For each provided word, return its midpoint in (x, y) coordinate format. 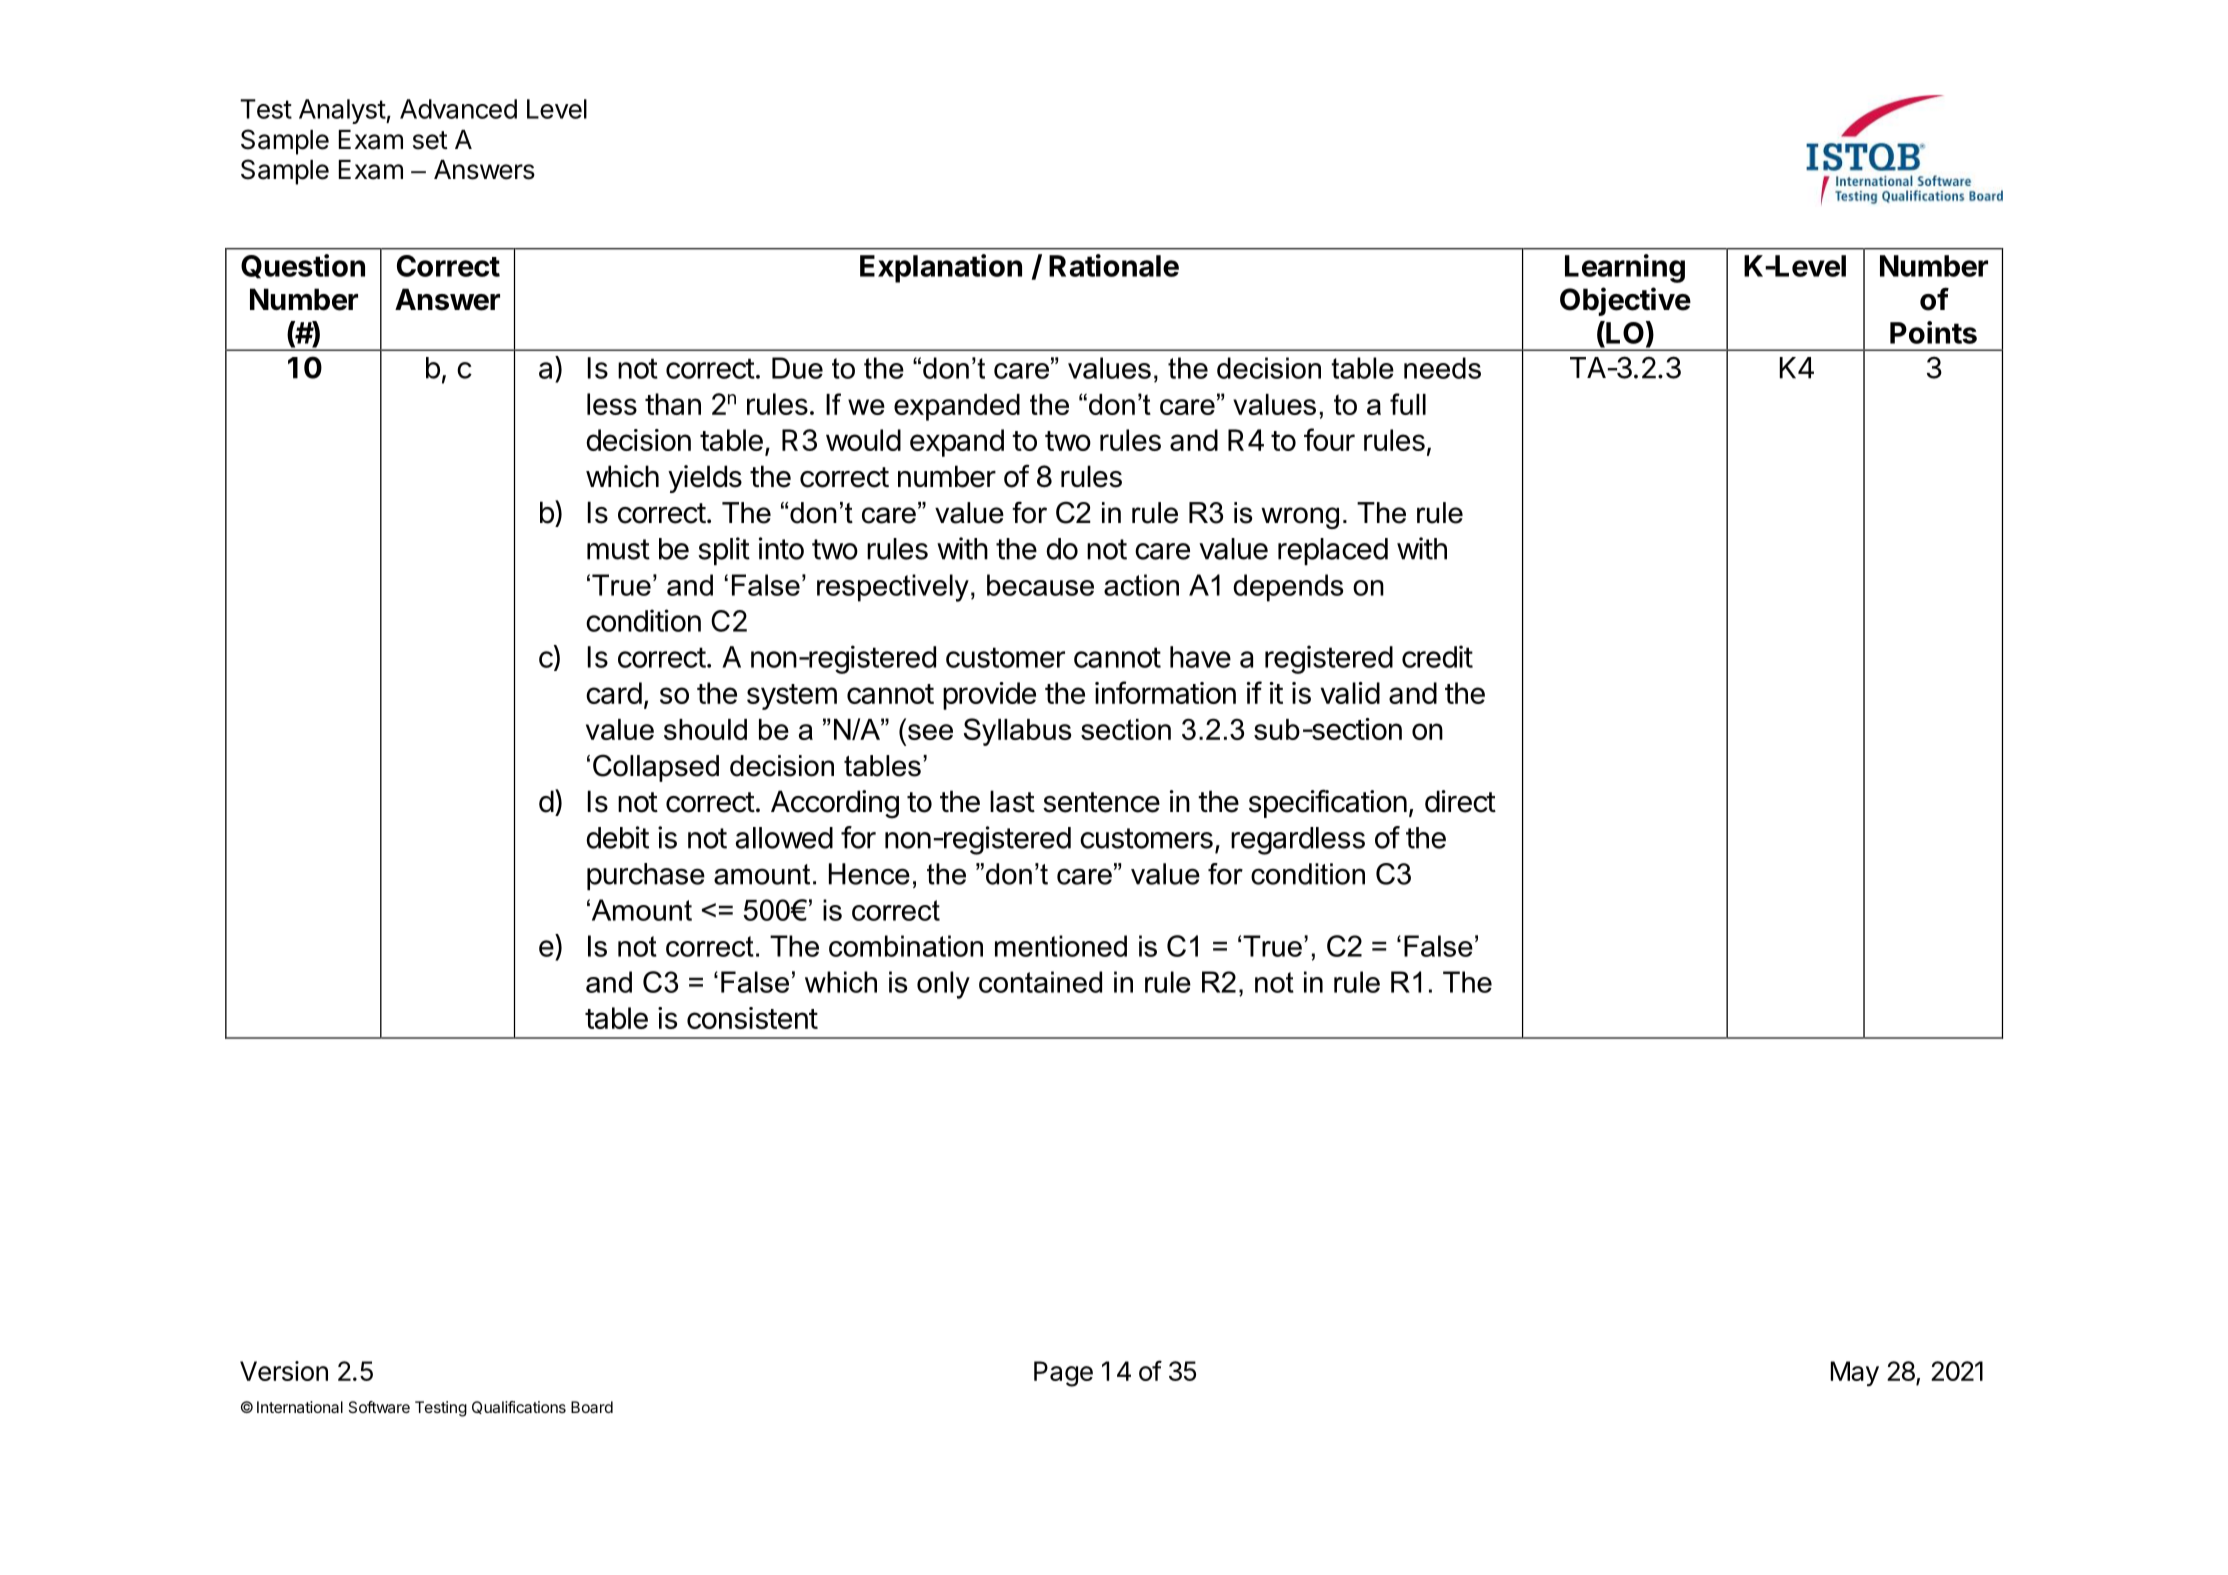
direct (1460, 801)
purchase (646, 877)
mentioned (1061, 946)
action (1141, 585)
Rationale (1114, 265)
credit (1437, 656)
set (430, 140)
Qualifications (519, 1407)
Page (1063, 1374)
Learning (1625, 268)
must (618, 549)
